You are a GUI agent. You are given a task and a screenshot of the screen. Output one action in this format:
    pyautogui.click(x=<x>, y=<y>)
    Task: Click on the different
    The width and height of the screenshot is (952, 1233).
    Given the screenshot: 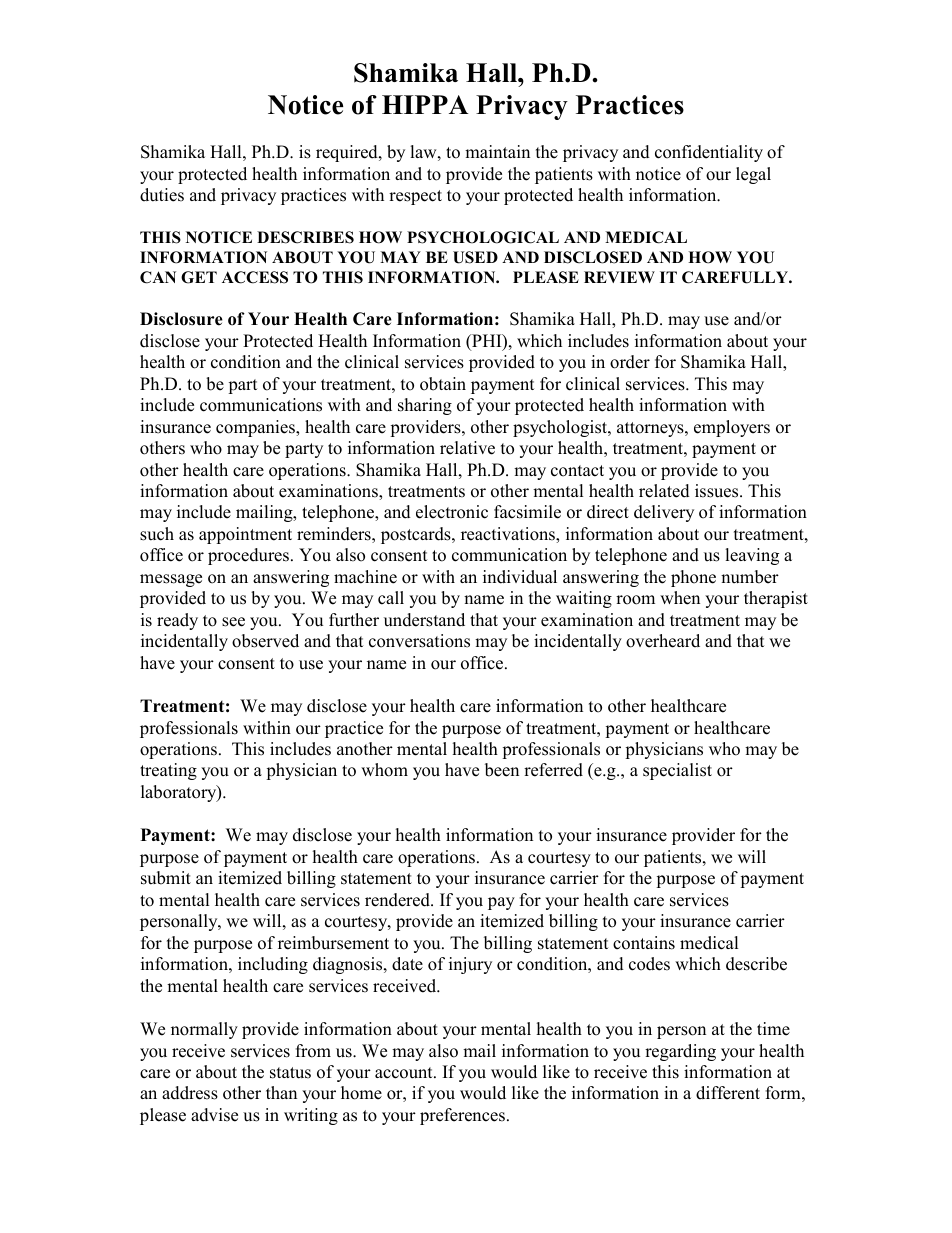 What is the action you would take?
    pyautogui.click(x=728, y=1093)
